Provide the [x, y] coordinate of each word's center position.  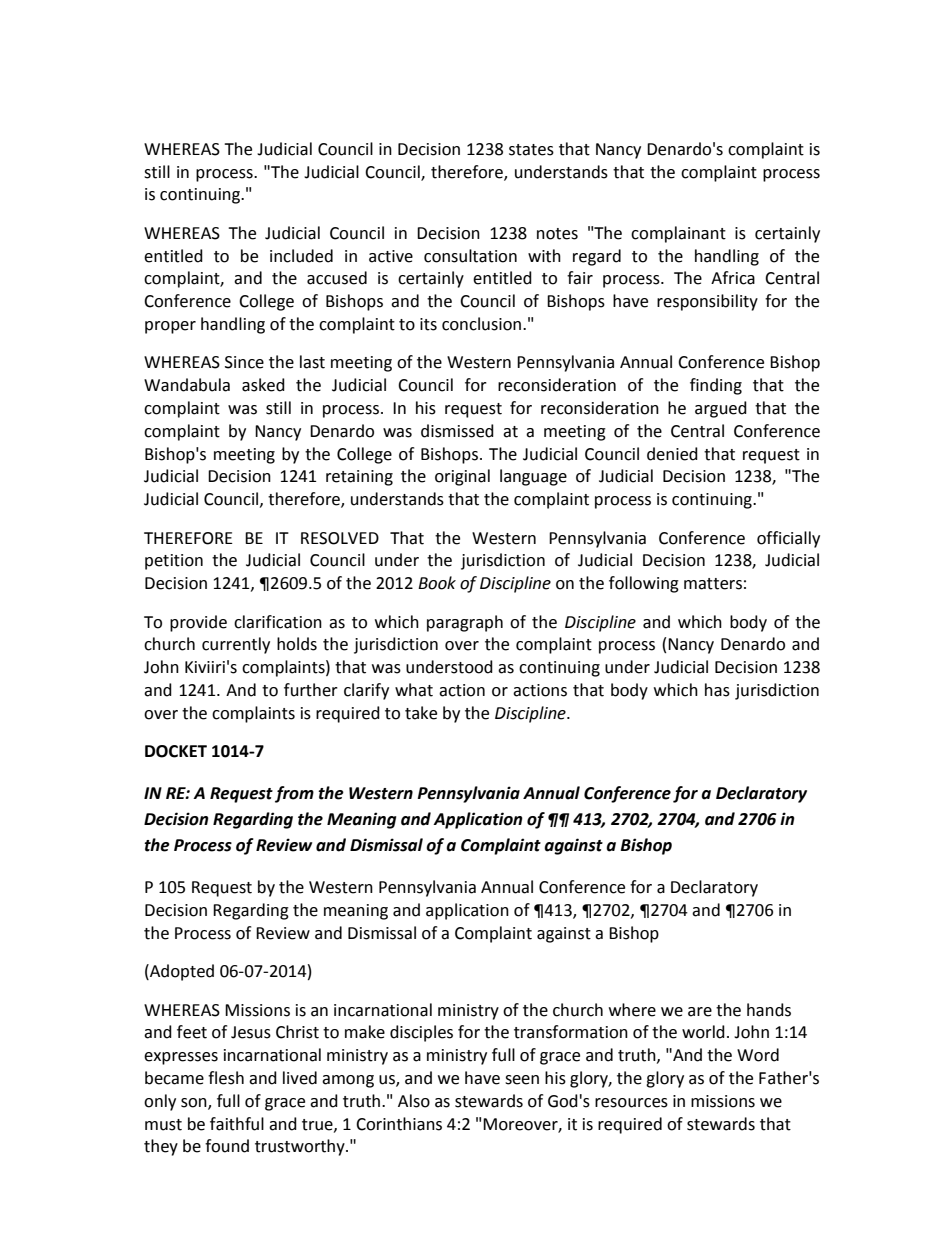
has [717, 690]
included [301, 256]
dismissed [457, 431]
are [700, 1012]
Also [414, 1101]
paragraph [465, 623]
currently [236, 645]
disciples [421, 1033]
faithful [237, 1124]
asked [263, 385]
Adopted [181, 972]
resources [631, 1103]
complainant [678, 234]
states [531, 150]
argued [721, 409]
